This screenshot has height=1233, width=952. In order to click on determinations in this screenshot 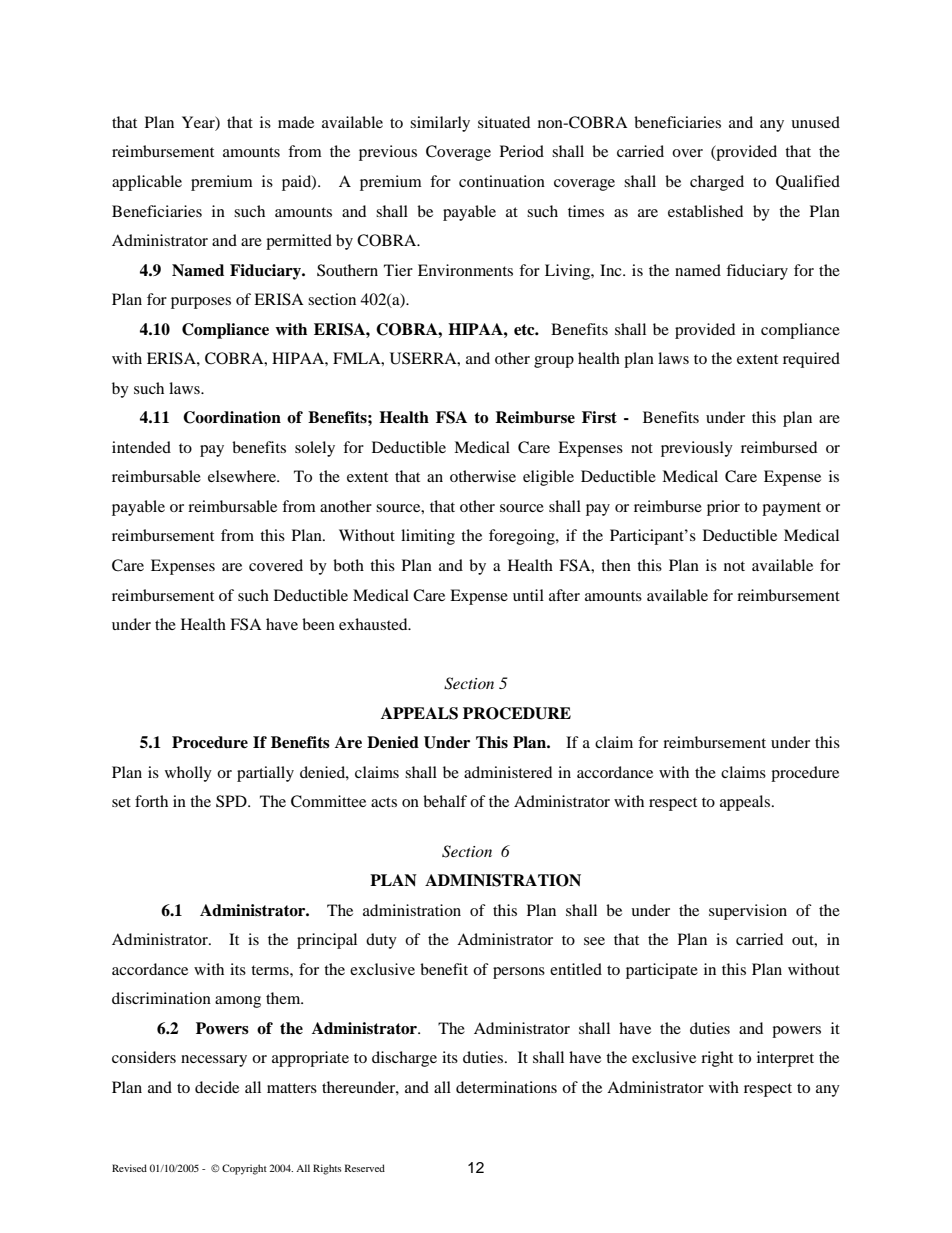, I will do `click(506, 1087)`.
